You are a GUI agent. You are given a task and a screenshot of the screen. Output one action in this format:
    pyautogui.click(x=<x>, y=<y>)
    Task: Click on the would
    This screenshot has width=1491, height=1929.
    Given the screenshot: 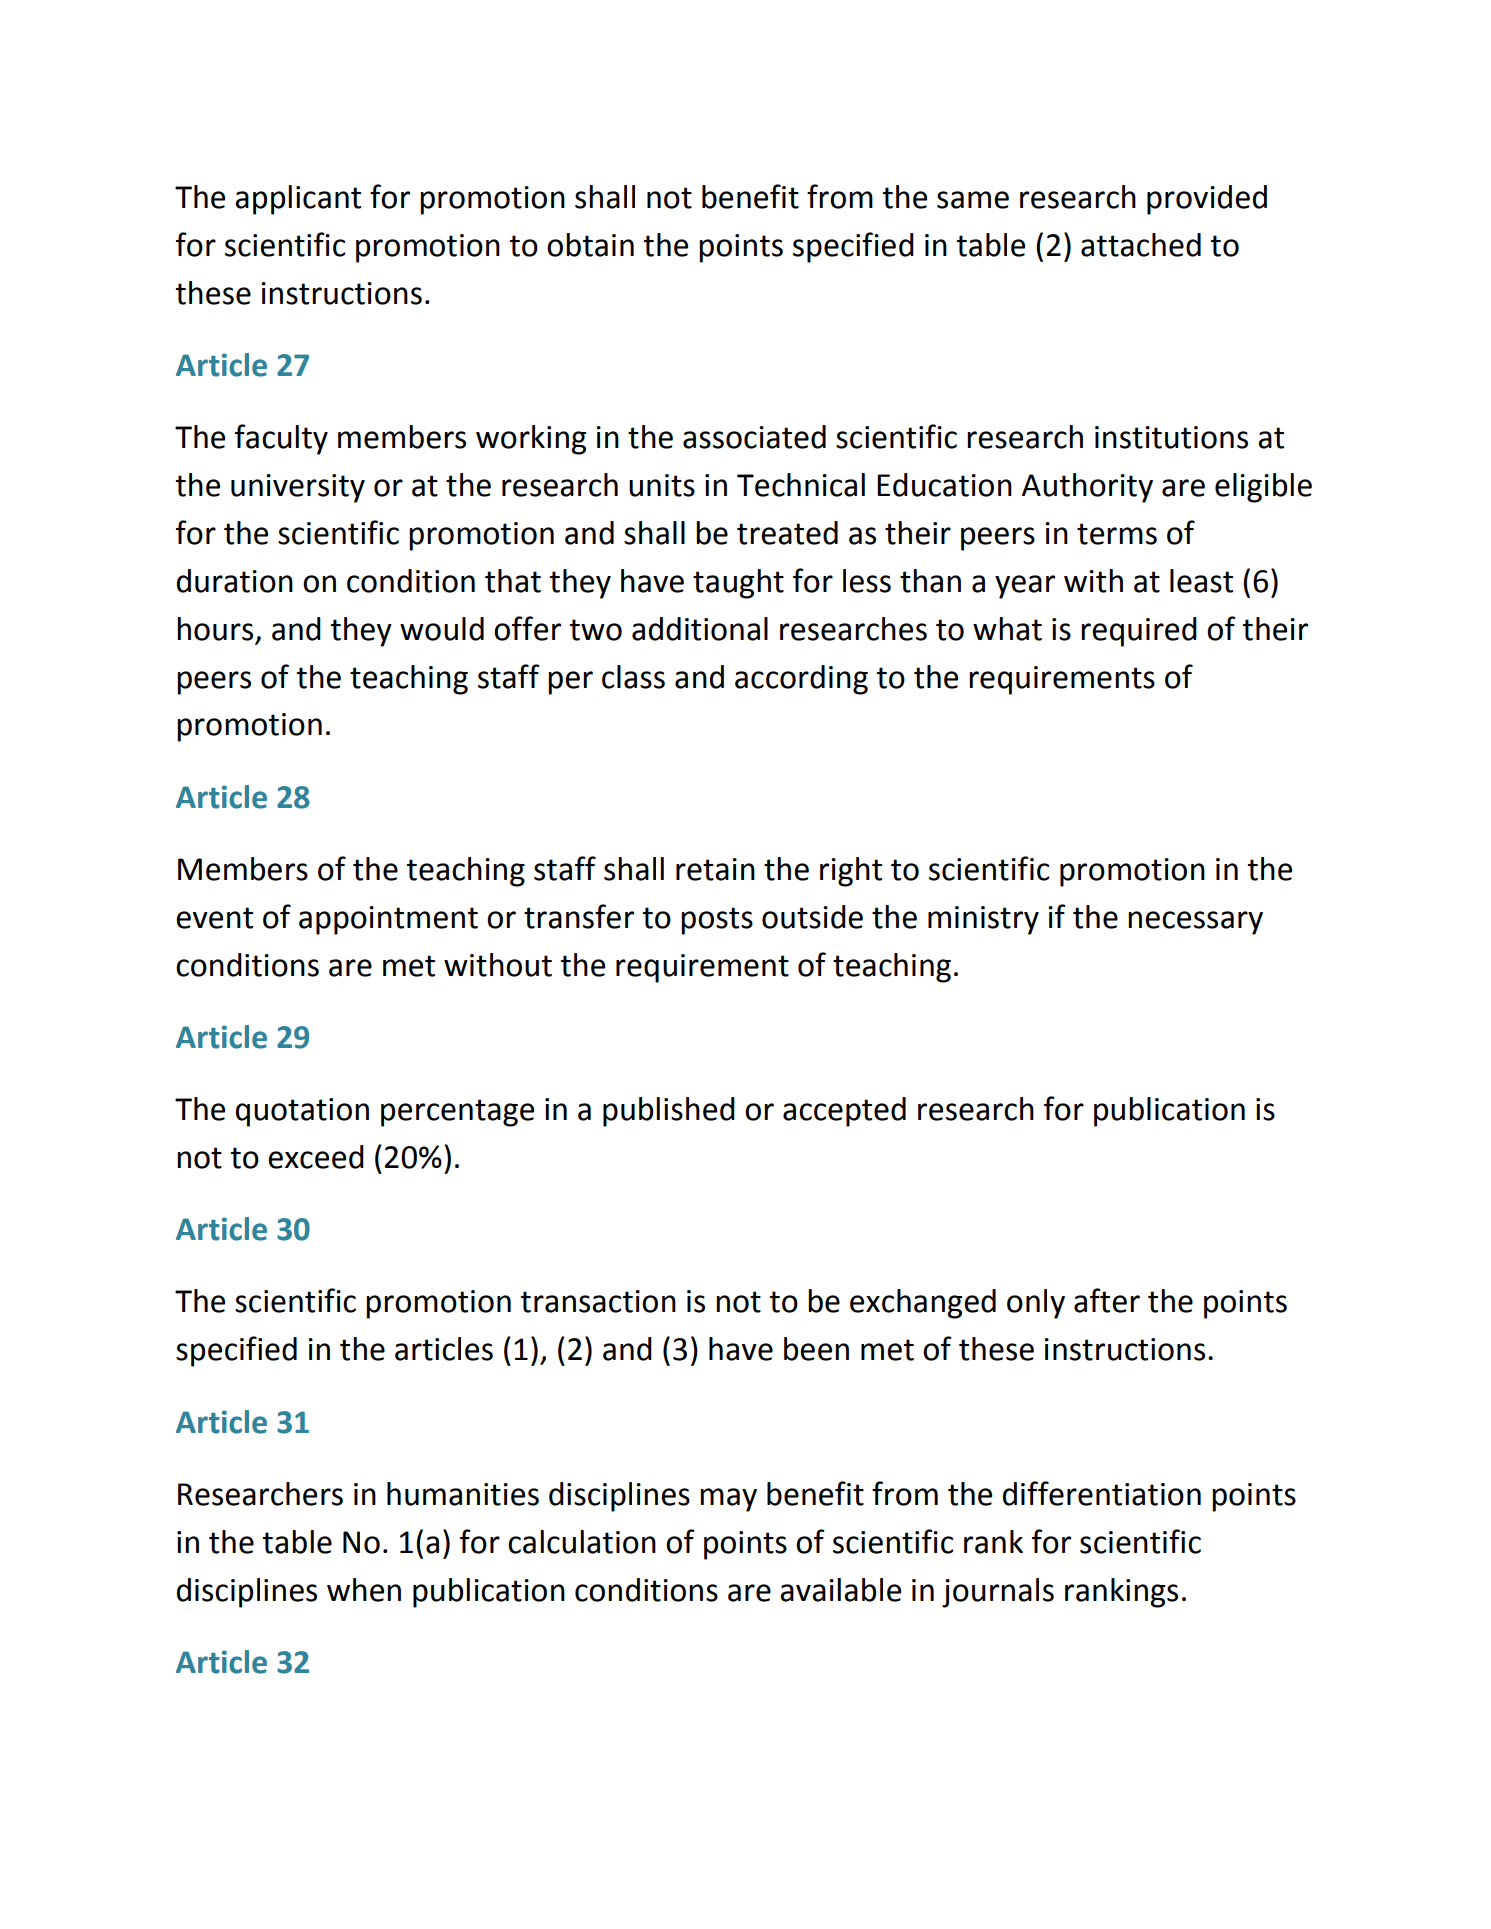 What is the action you would take?
    pyautogui.click(x=442, y=629)
